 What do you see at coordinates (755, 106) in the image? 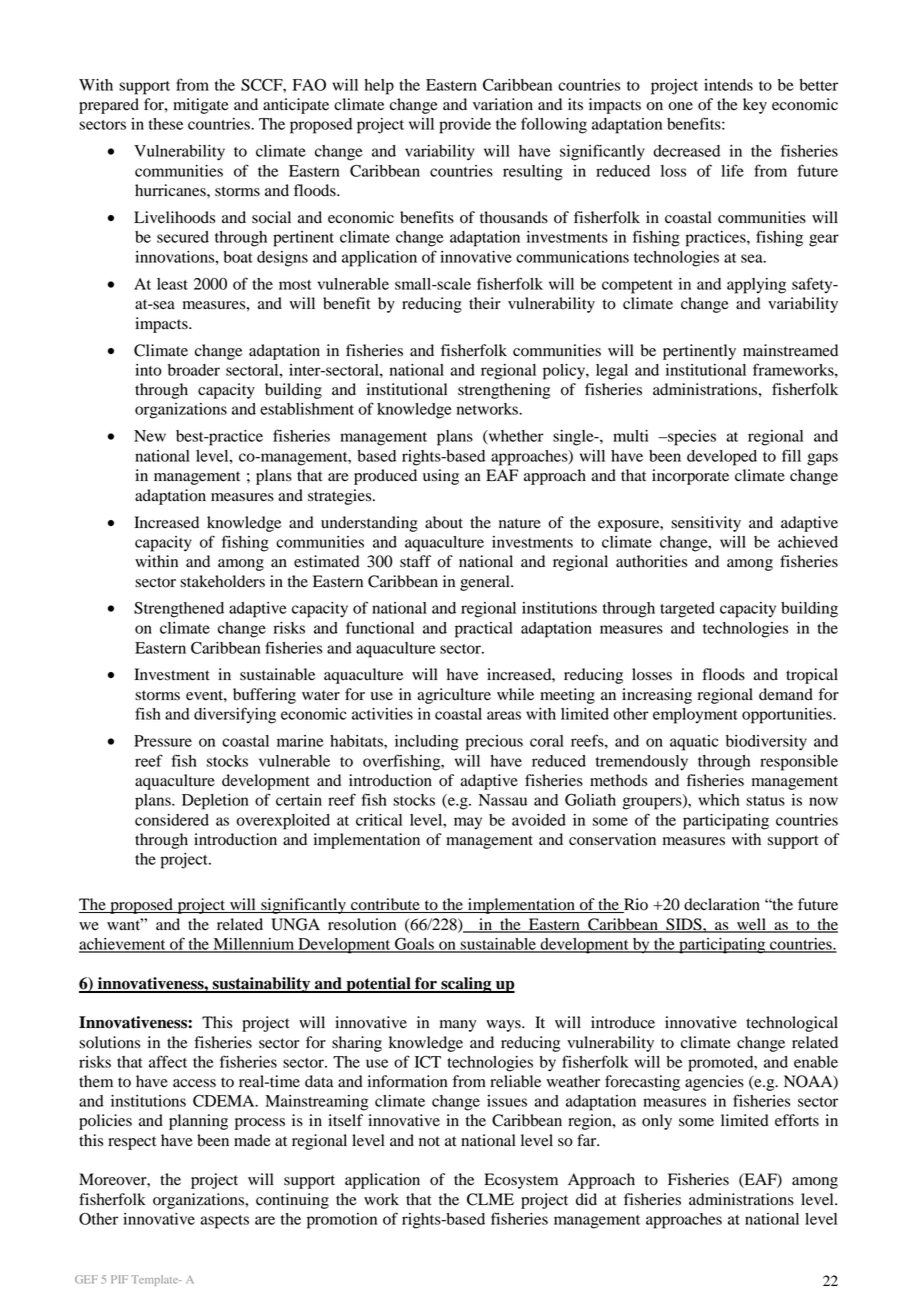
I see `key` at bounding box center [755, 106].
